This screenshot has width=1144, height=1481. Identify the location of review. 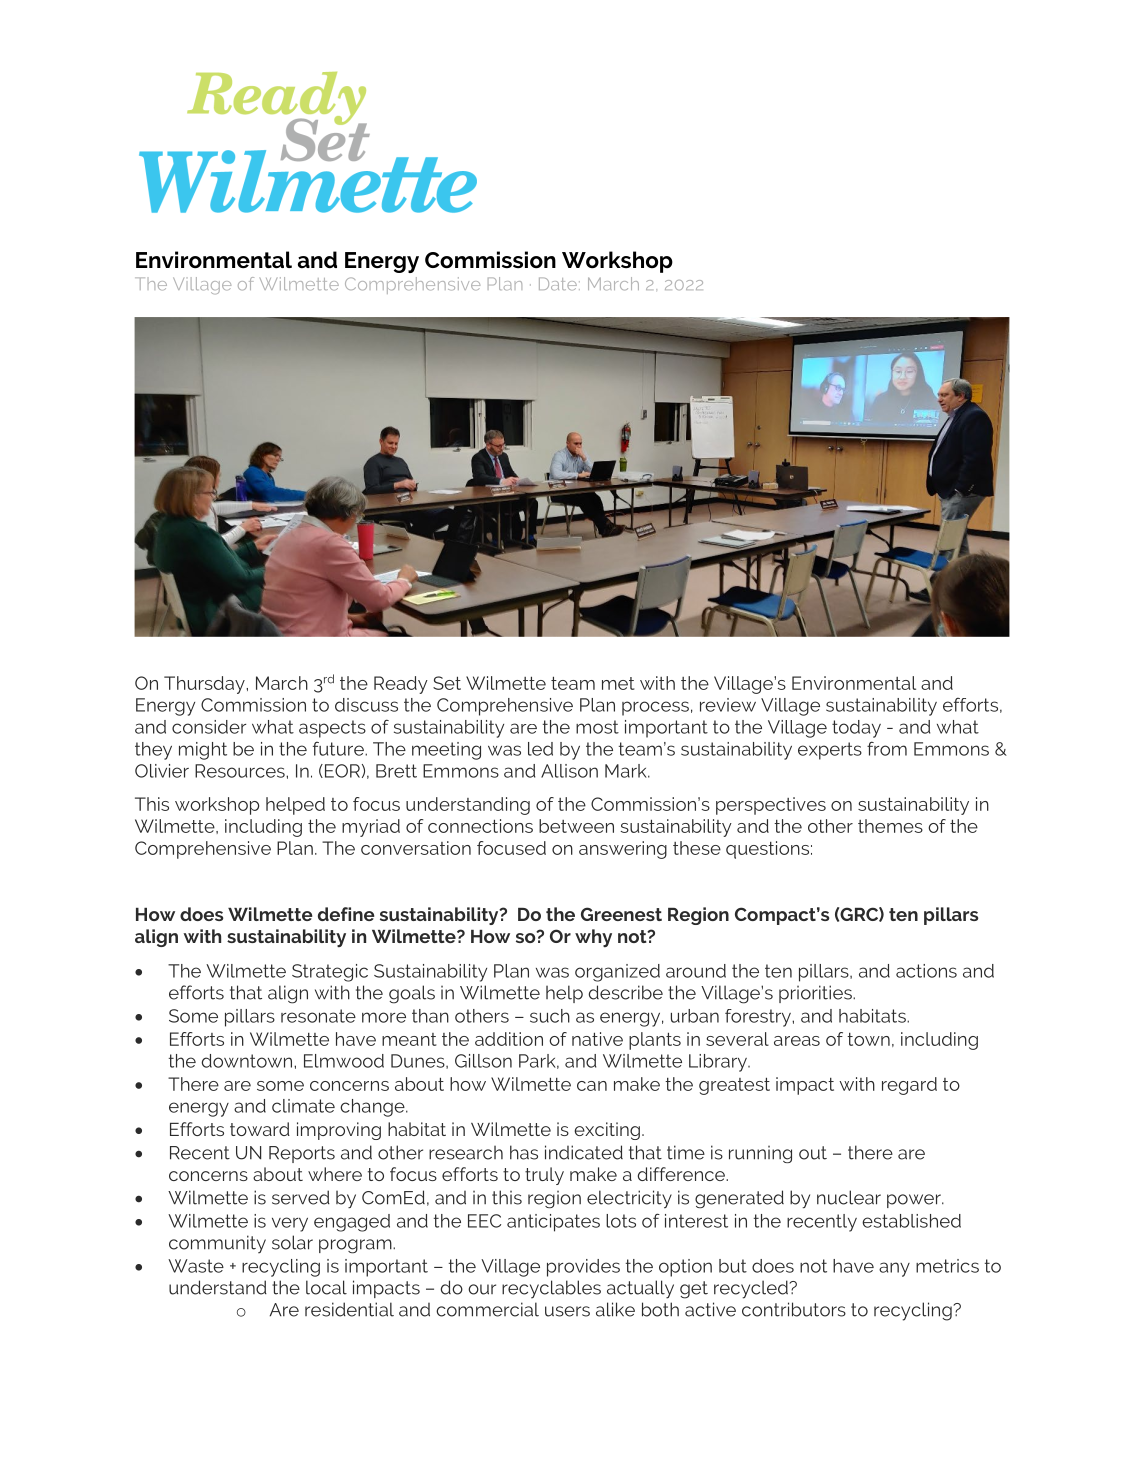
(728, 705).
